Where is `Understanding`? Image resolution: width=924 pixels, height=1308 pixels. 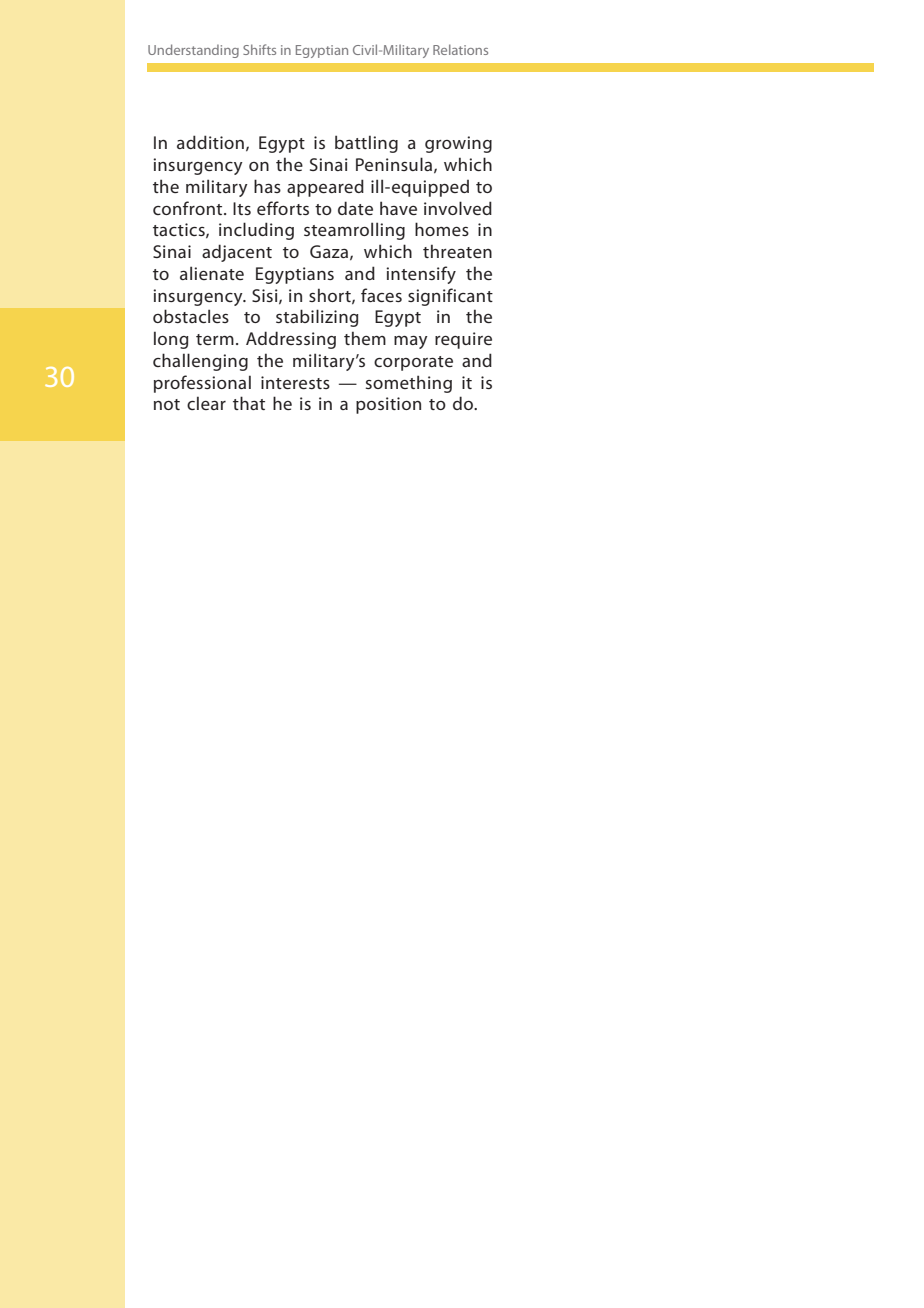
Understanding is located at coordinates (193, 51).
